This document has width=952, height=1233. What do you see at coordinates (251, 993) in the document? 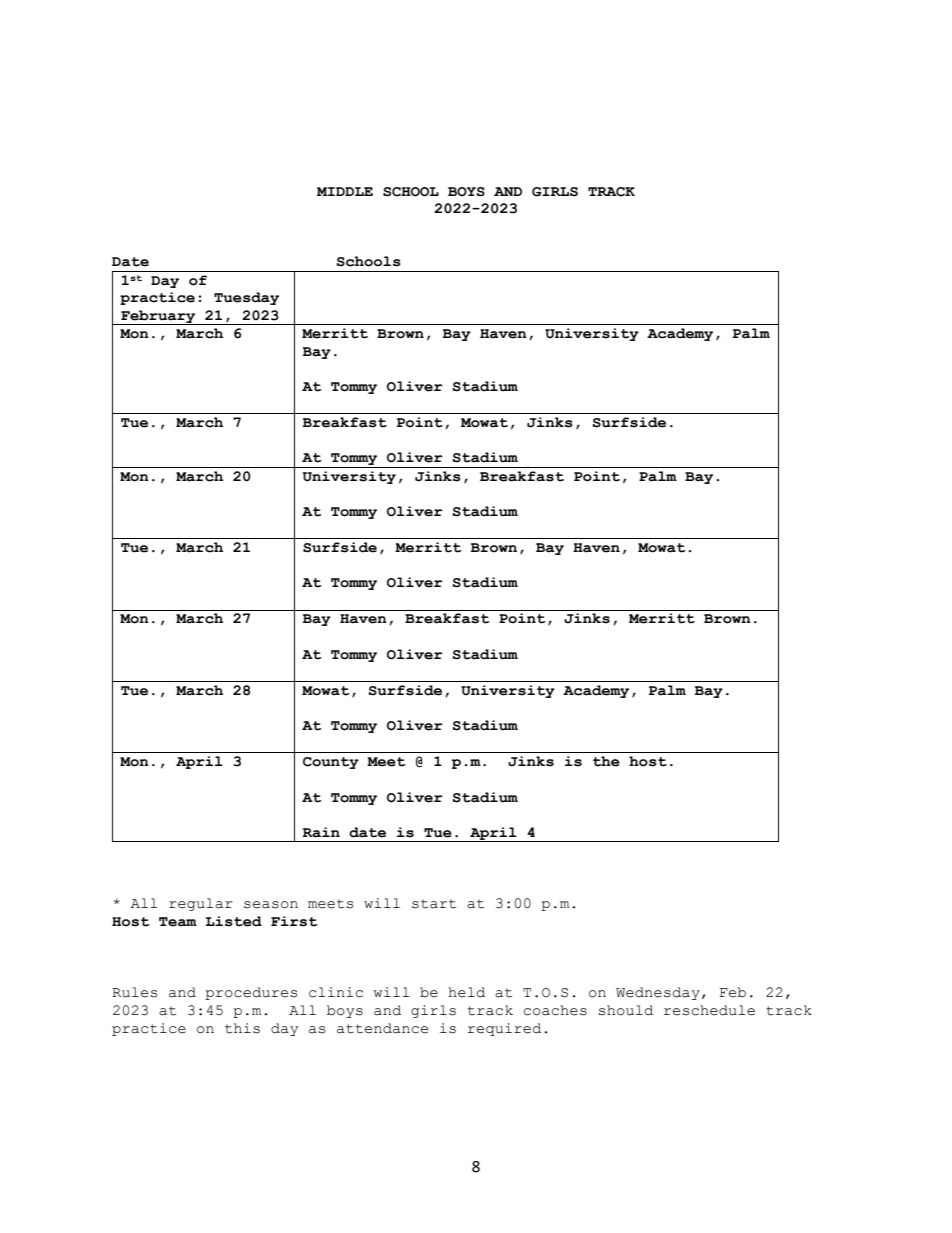
I see `procedures` at bounding box center [251, 993].
